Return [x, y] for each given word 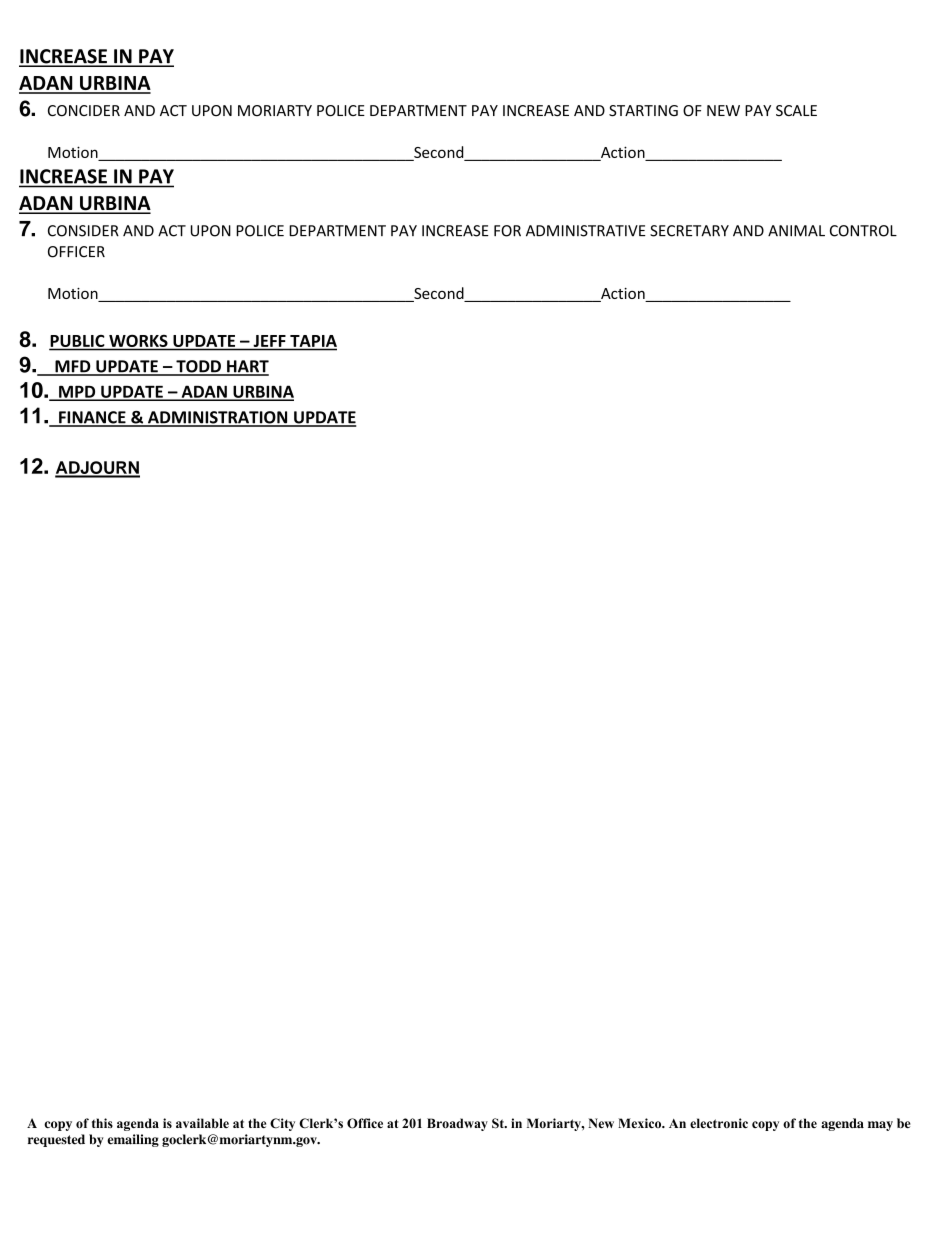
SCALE [796, 110]
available [202, 1123]
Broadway [457, 1124]
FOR [507, 231]
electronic [719, 1123]
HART [247, 367]
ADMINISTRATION [218, 418]
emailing [133, 1140]
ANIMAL [796, 231]
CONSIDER [83, 231]
